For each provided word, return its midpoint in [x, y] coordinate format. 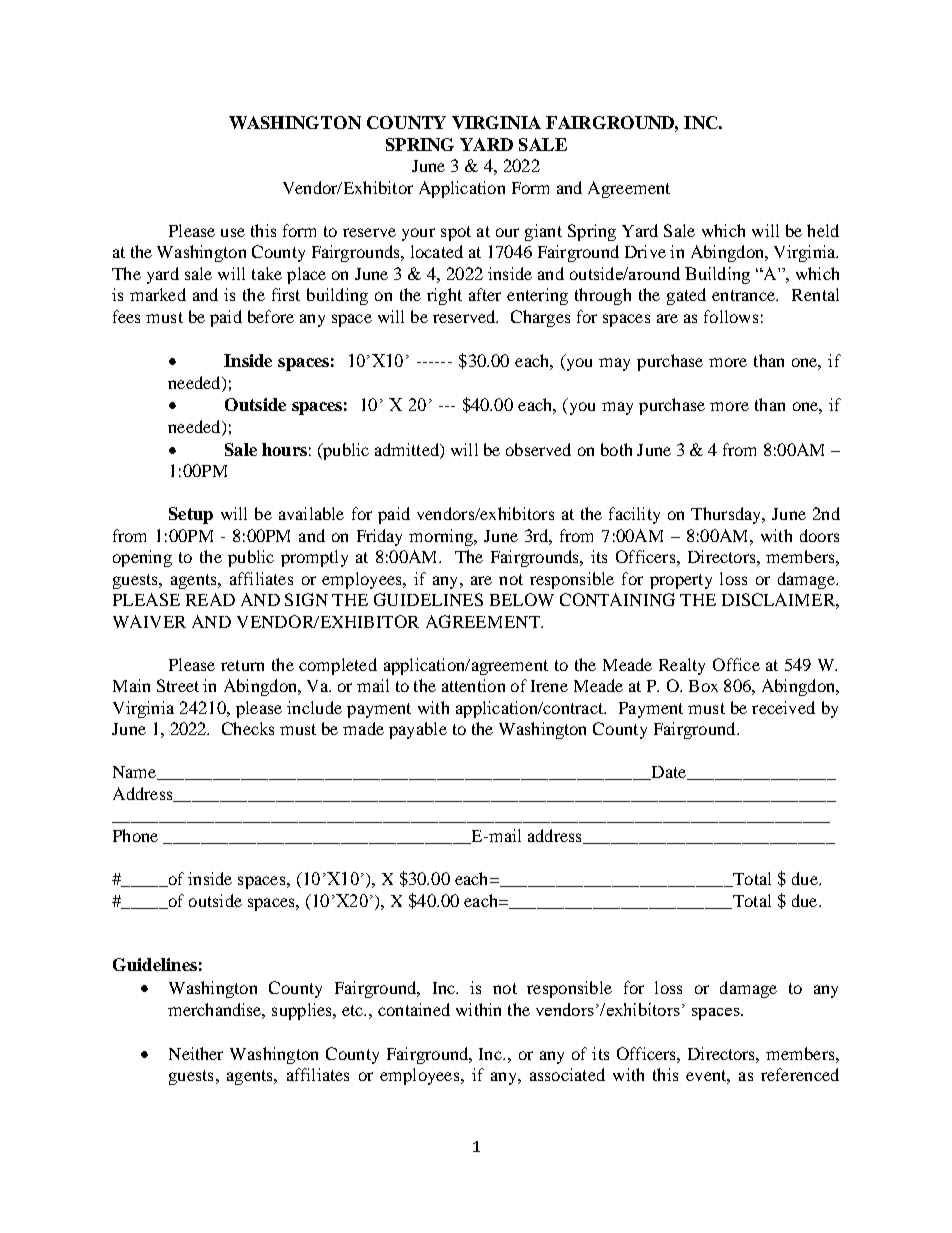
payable [418, 730]
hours [284, 449]
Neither [196, 1053]
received [783, 707]
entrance [744, 295]
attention [473, 685]
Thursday [727, 515]
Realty [682, 666]
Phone [135, 835]
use [233, 232]
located [437, 251]
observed [538, 449]
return [242, 665]
